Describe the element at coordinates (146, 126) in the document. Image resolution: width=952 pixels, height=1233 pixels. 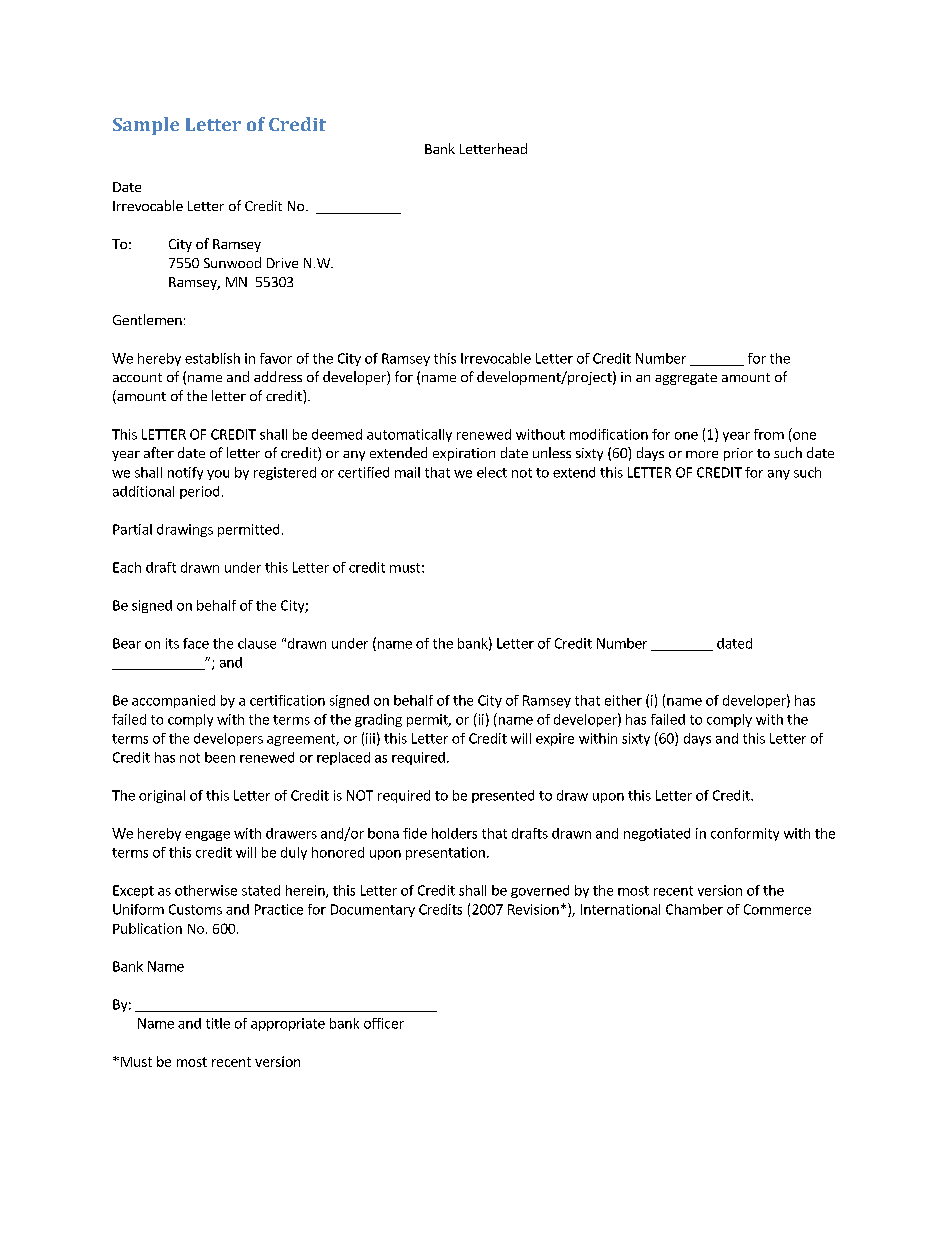
I see `Sample` at that location.
